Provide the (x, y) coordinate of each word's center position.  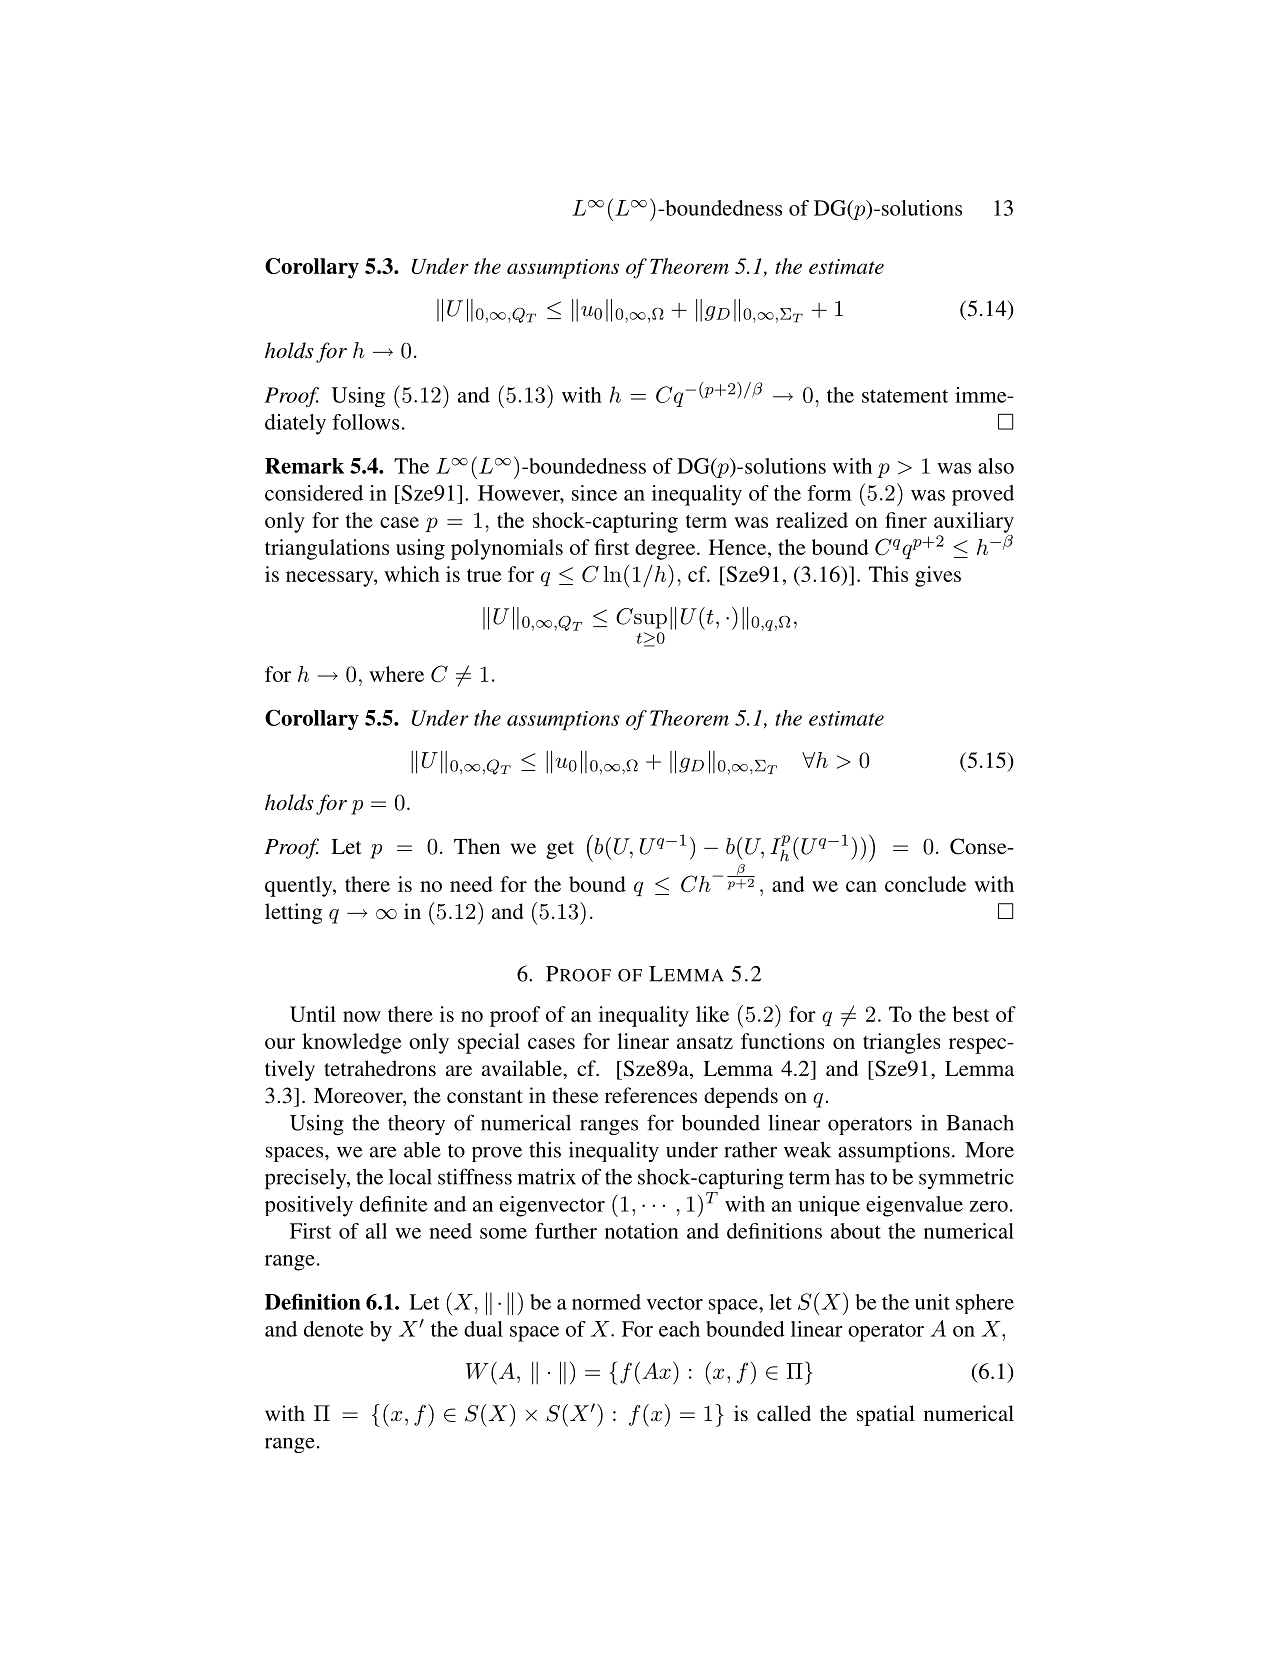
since (594, 493)
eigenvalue (914, 1206)
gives (938, 576)
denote (333, 1329)
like (712, 1014)
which (412, 574)
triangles (901, 1043)
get (560, 850)
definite (393, 1204)
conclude (925, 884)
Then (477, 846)
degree (666, 549)
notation (642, 1231)
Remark (304, 466)
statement (905, 396)
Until (313, 1014)
